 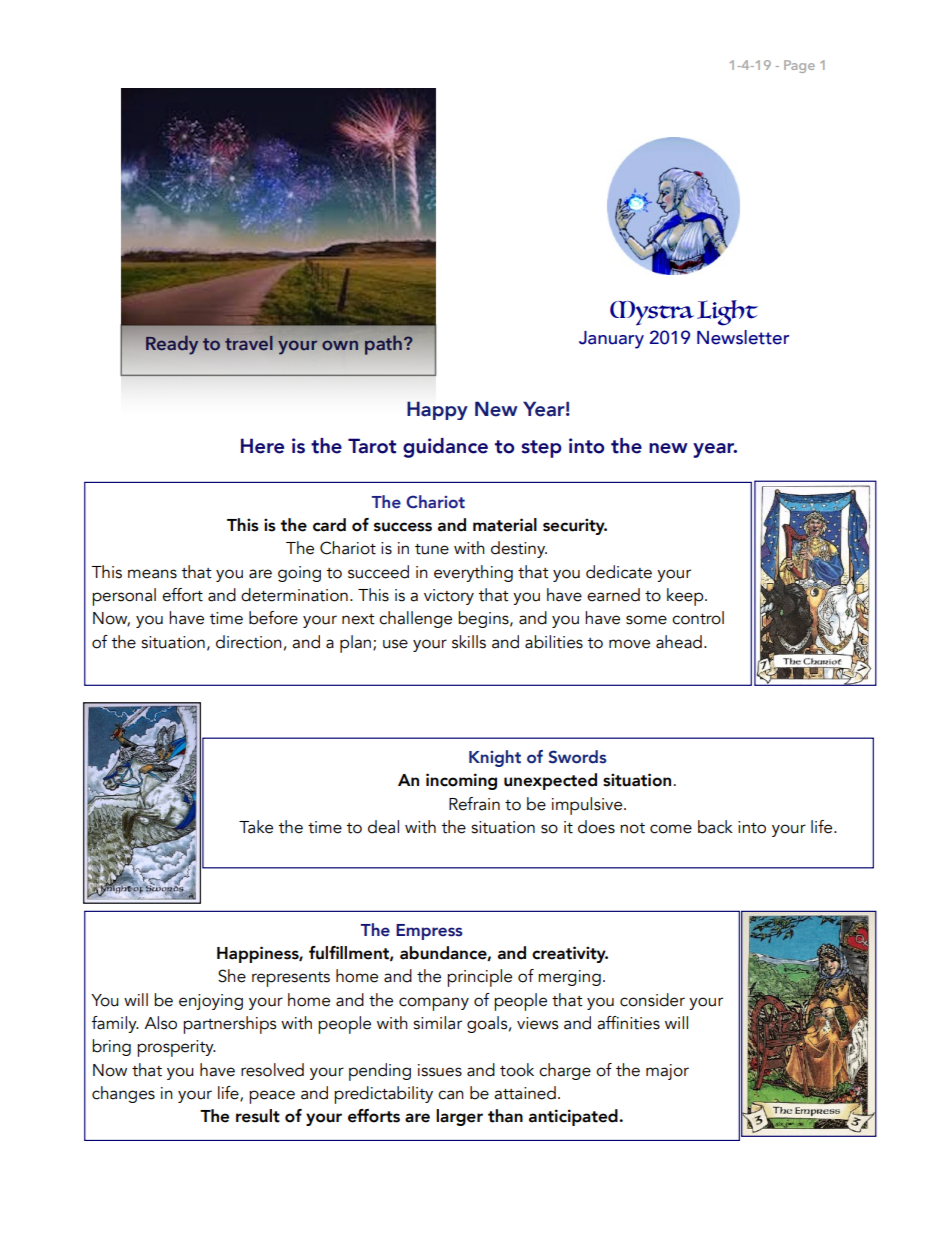 What do you see at coordinates (249, 343) in the document?
I see `travel` at bounding box center [249, 343].
